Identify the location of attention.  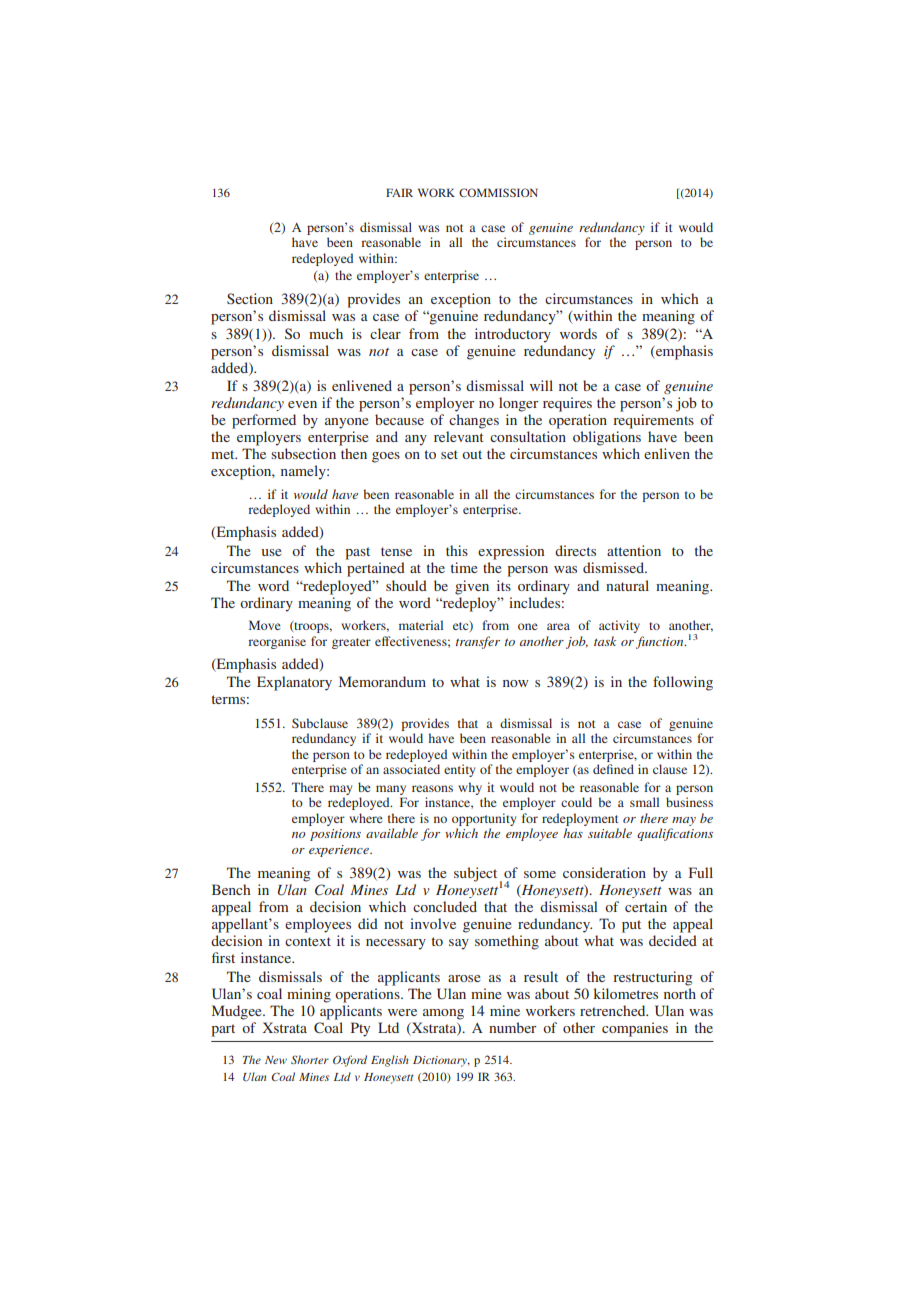
(634, 550).
